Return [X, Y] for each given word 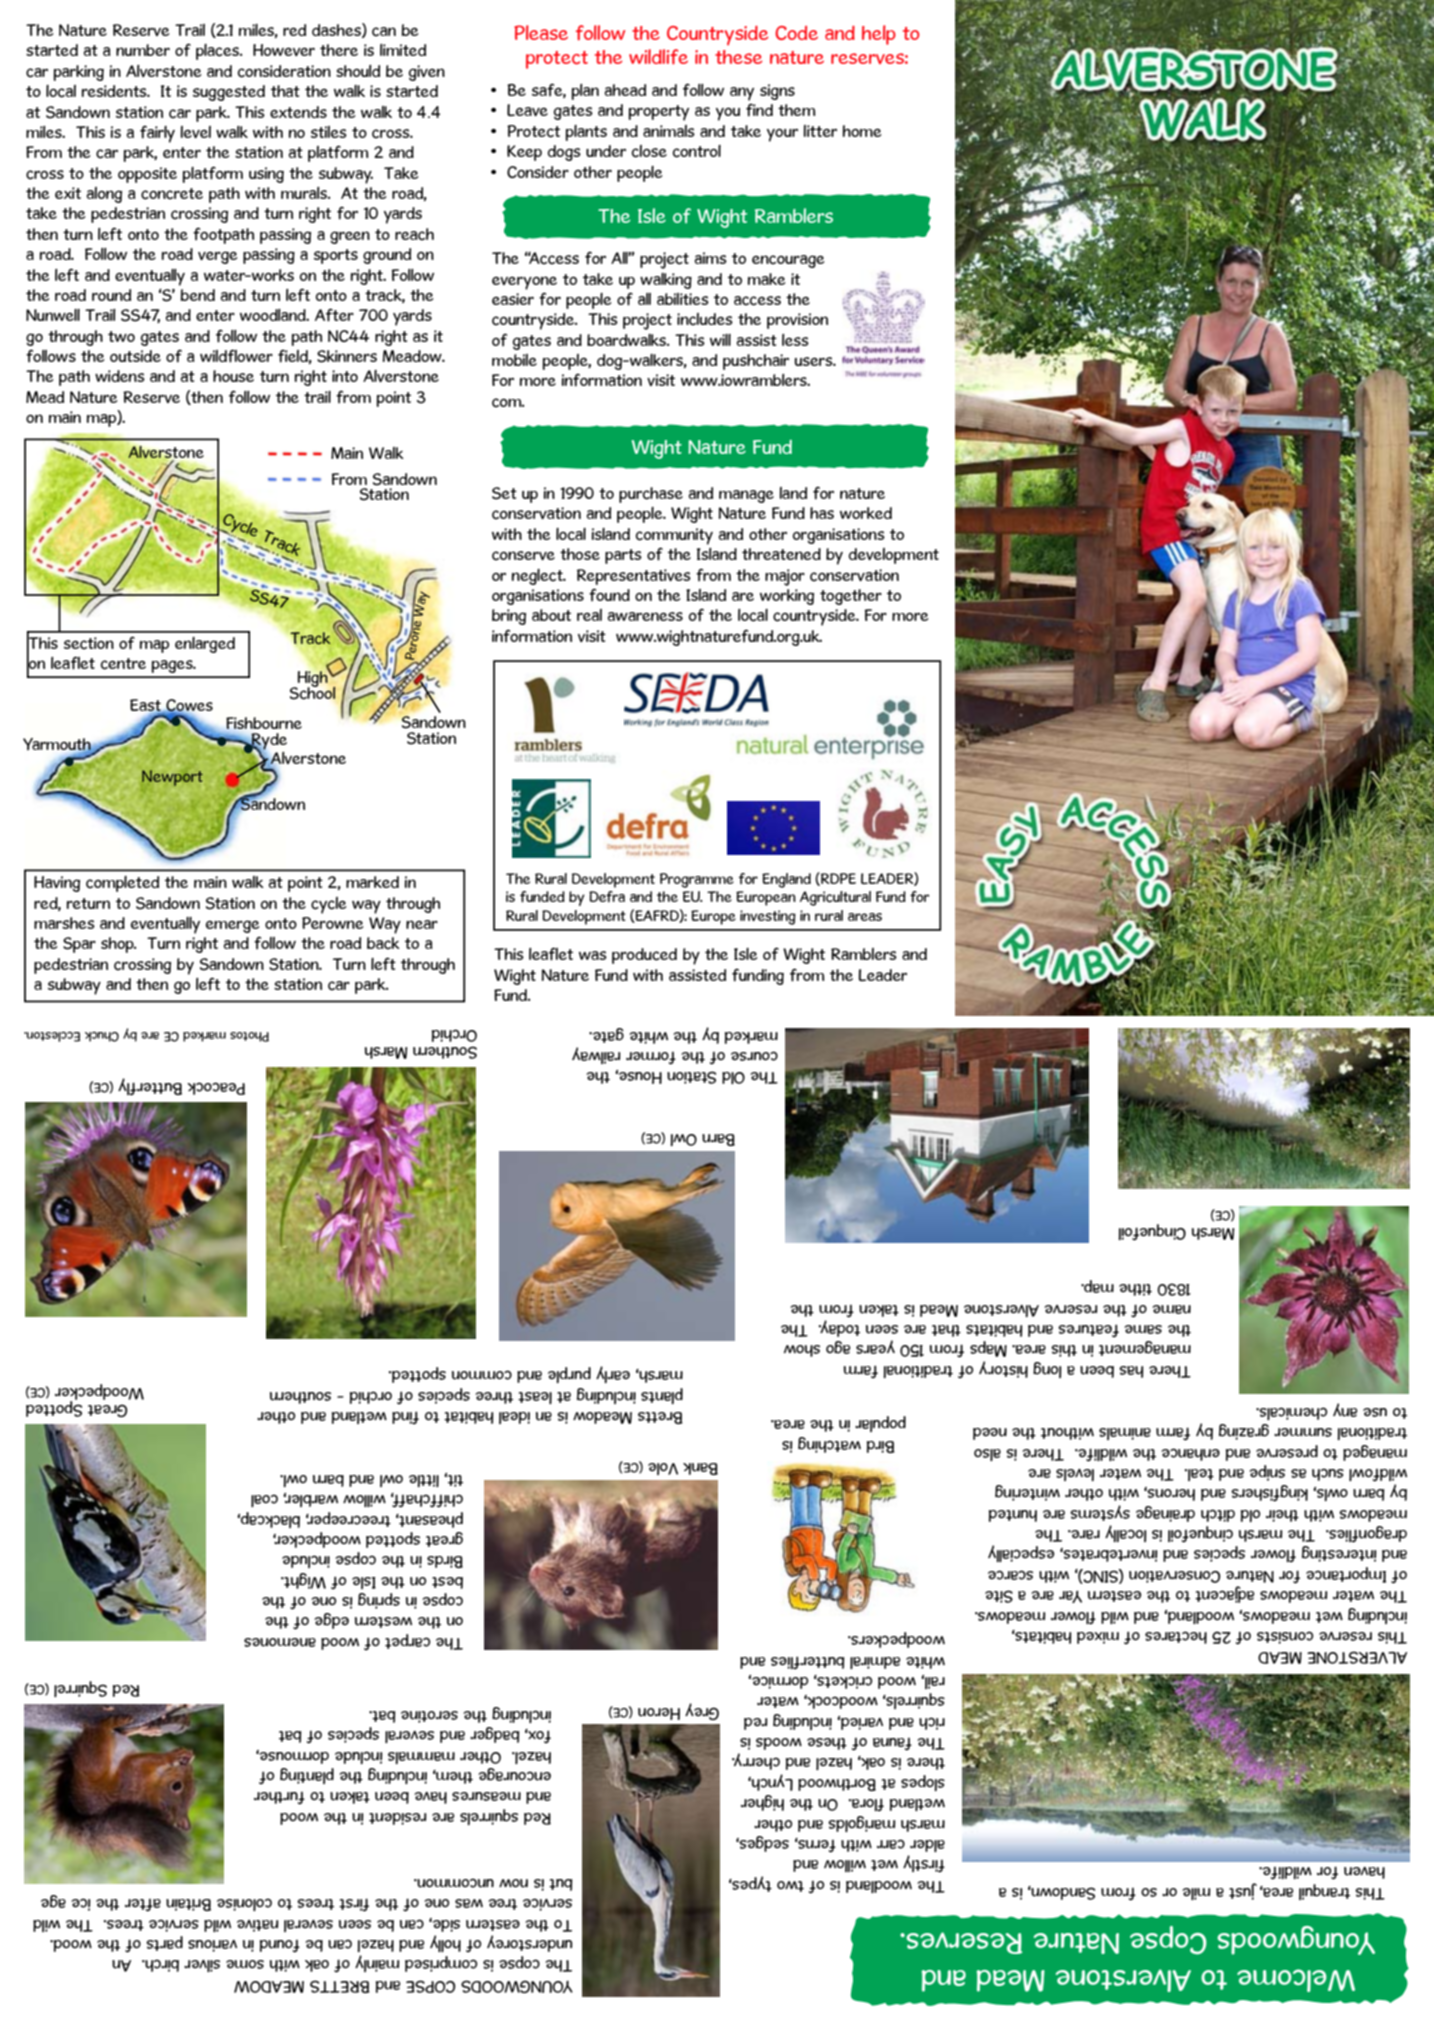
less [795, 340]
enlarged [205, 645]
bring [509, 617]
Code [796, 33]
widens [120, 376]
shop [118, 945]
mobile [514, 360]
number [143, 50]
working [787, 597]
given [427, 73]
